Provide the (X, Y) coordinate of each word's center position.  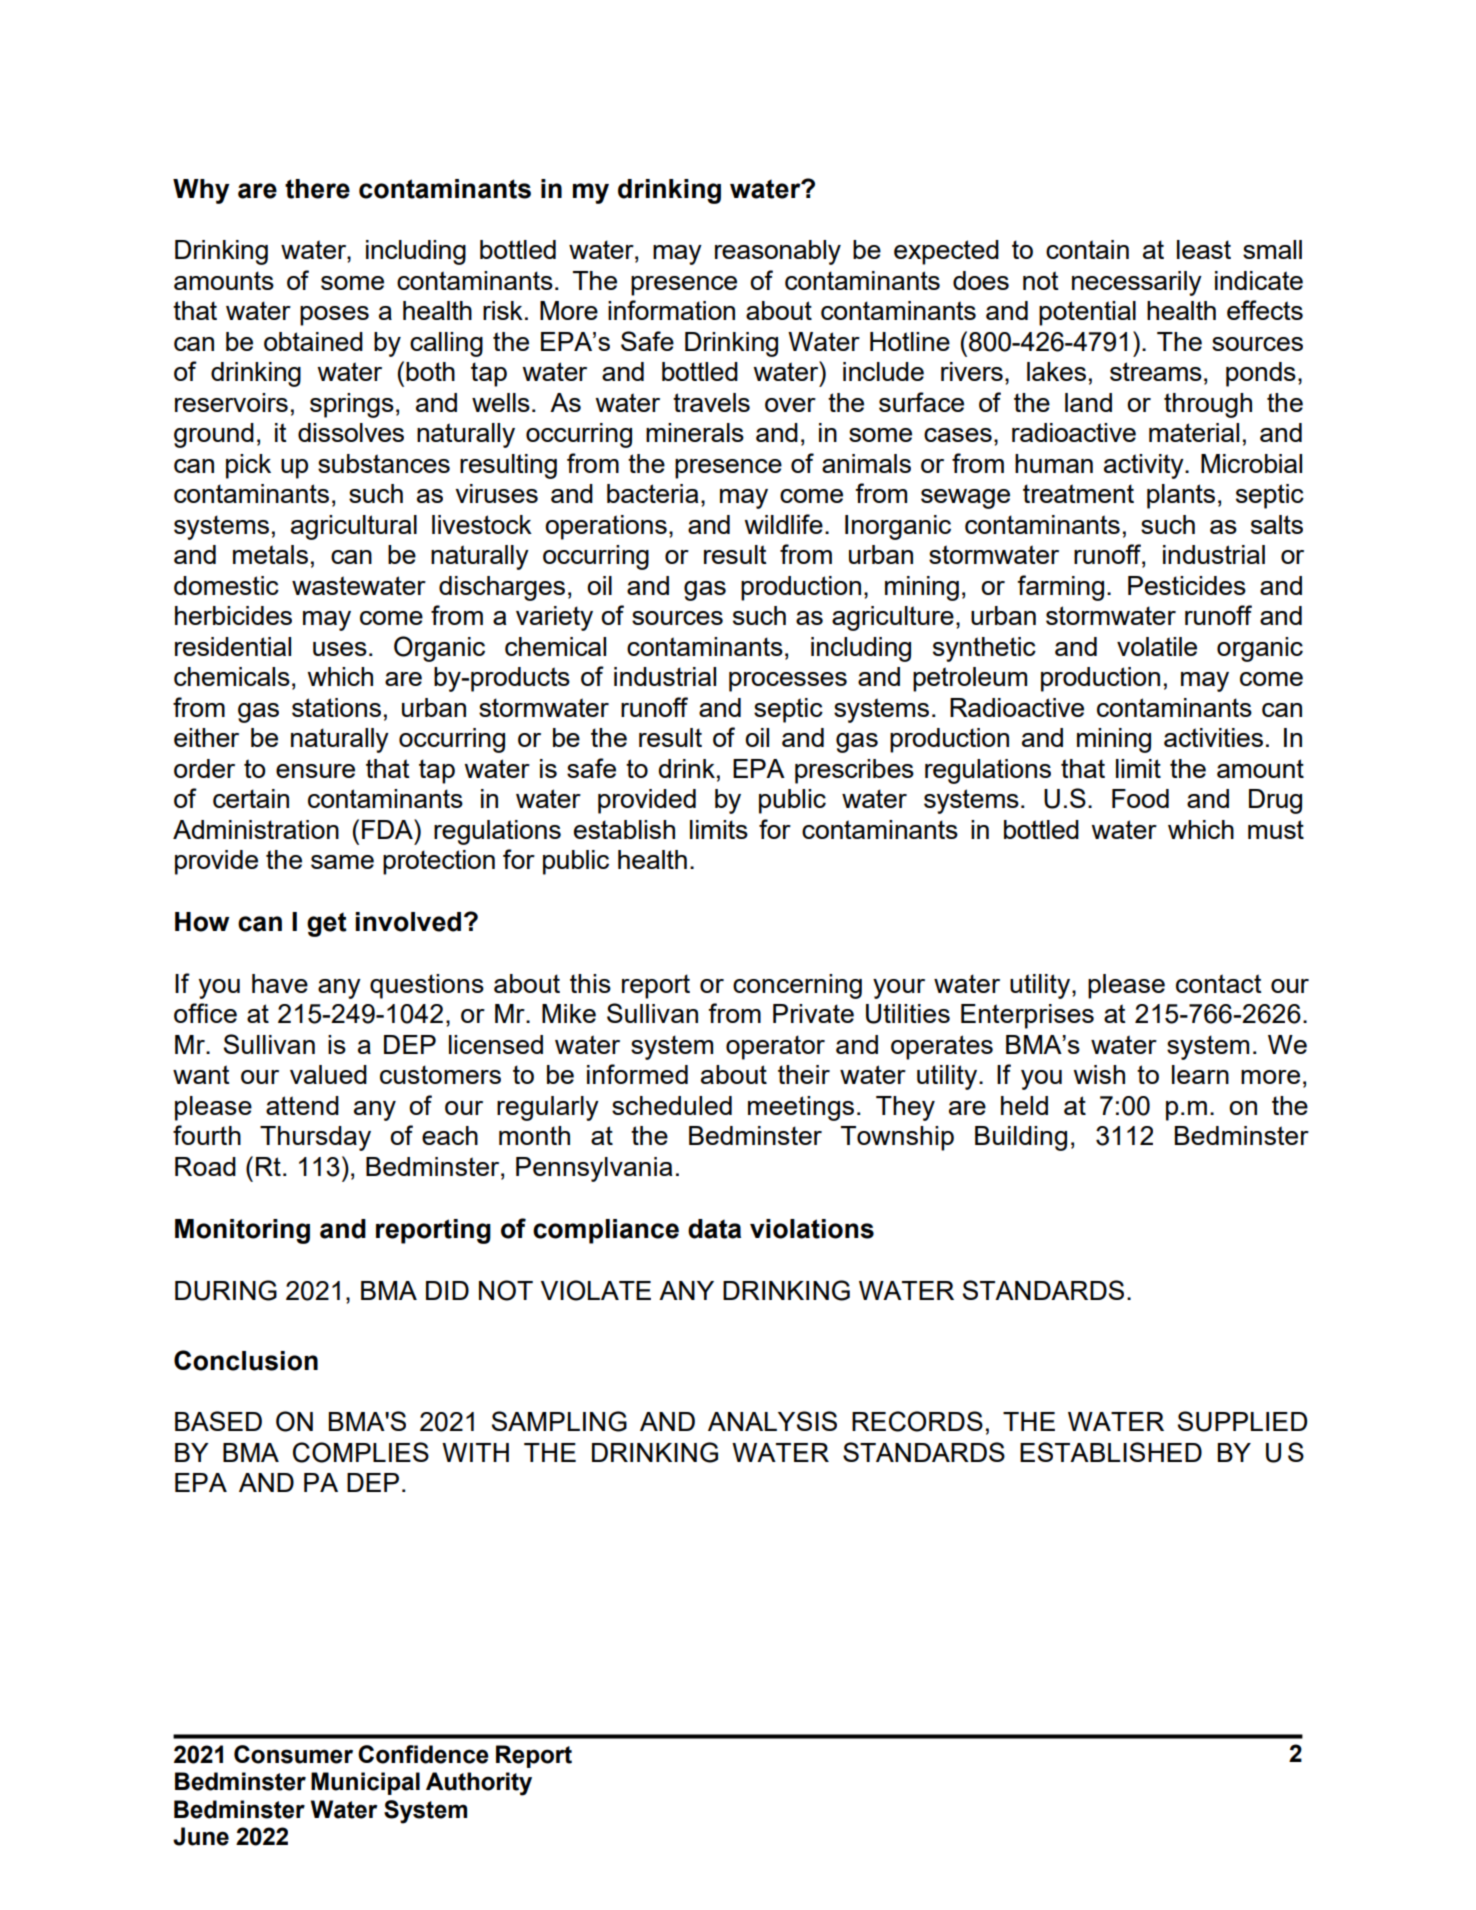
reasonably (778, 252)
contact (1219, 983)
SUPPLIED (1242, 1421)
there (317, 189)
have (280, 983)
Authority (479, 1784)
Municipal (365, 1783)
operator (775, 1047)
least (1204, 249)
